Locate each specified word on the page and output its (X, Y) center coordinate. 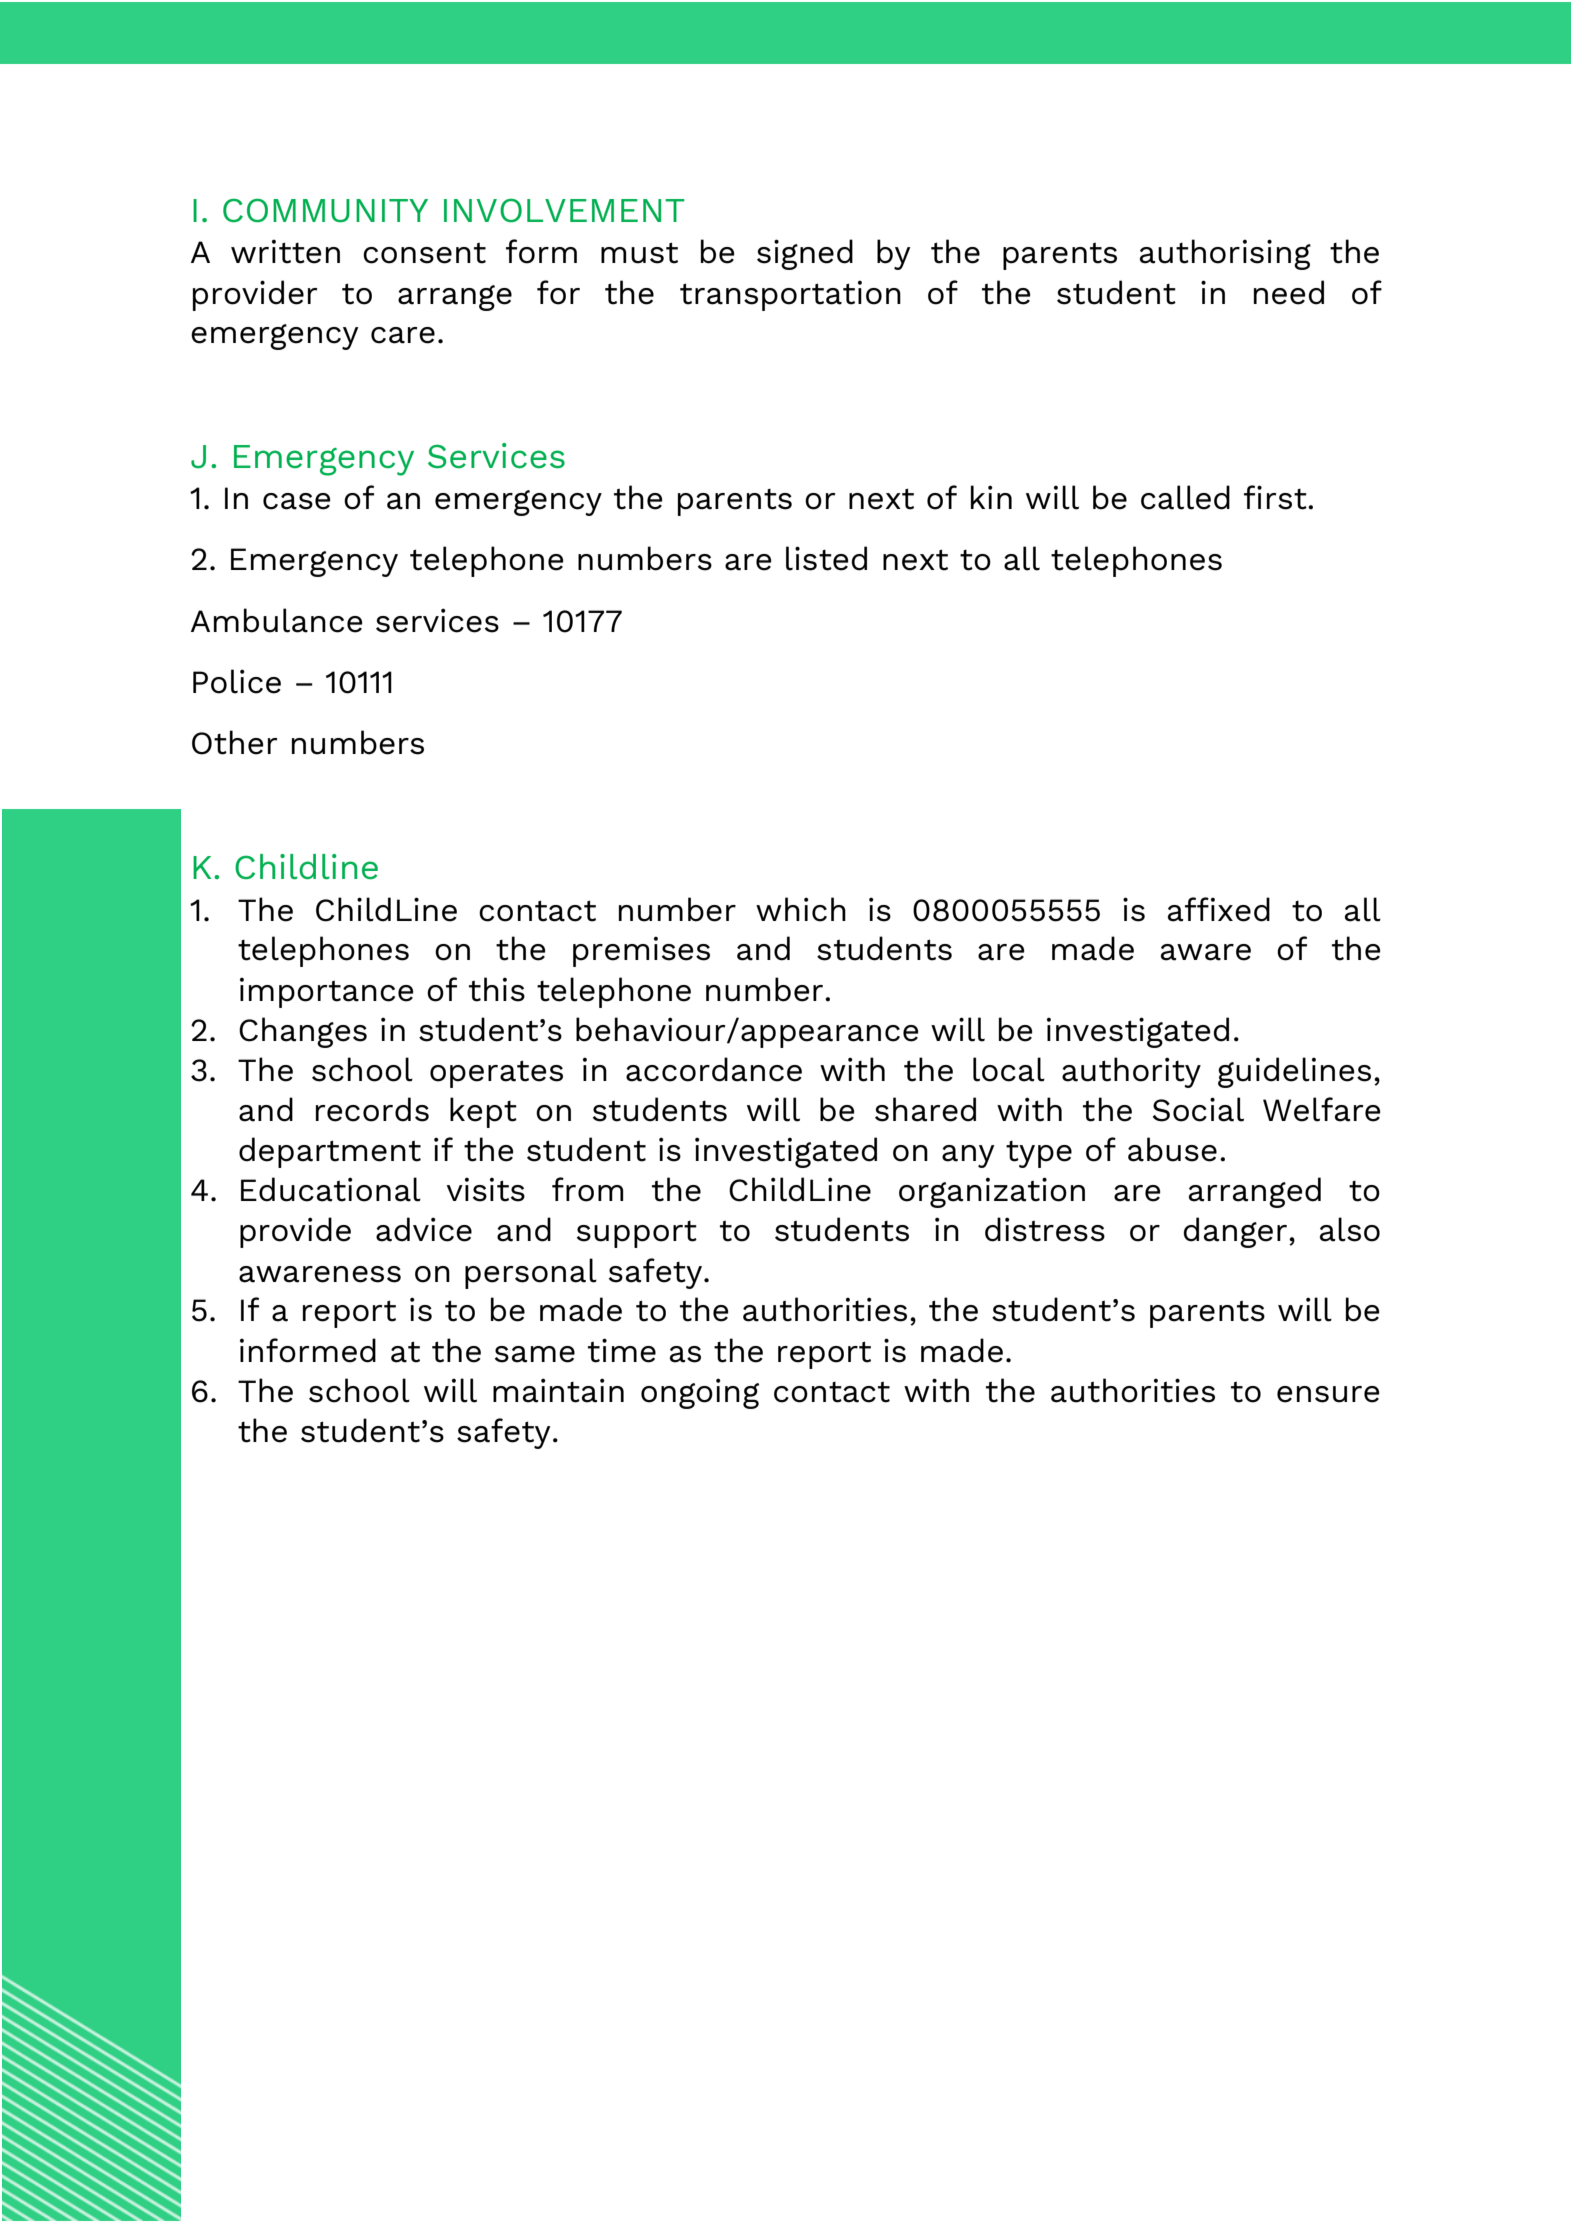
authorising (1225, 254)
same (535, 1354)
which (801, 909)
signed (805, 254)
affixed (1219, 909)
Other (235, 742)
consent (424, 253)
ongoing (700, 1393)
